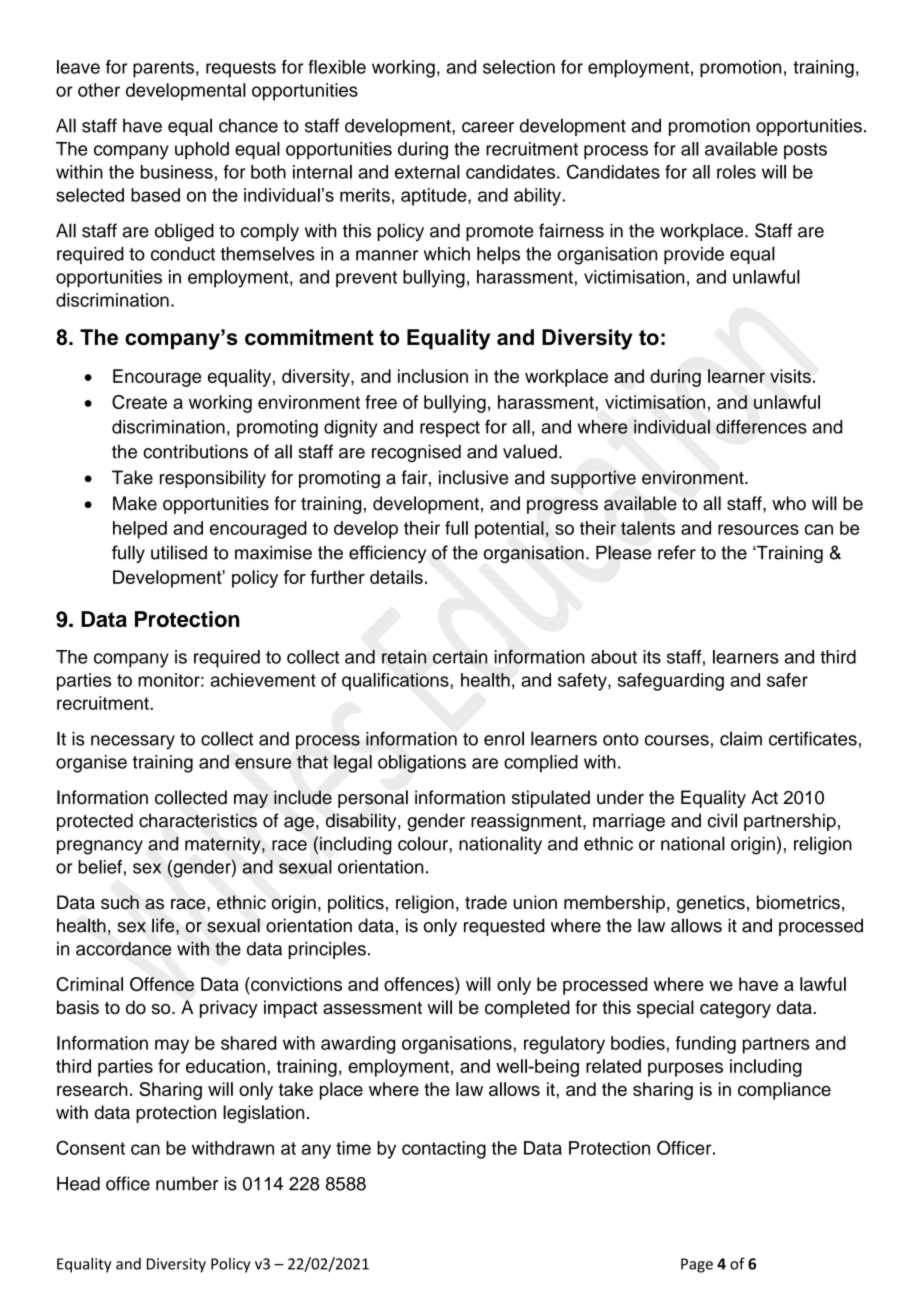 The width and height of the document is (924, 1308). What do you see at coordinates (736, 172) in the document?
I see `roles` at bounding box center [736, 172].
